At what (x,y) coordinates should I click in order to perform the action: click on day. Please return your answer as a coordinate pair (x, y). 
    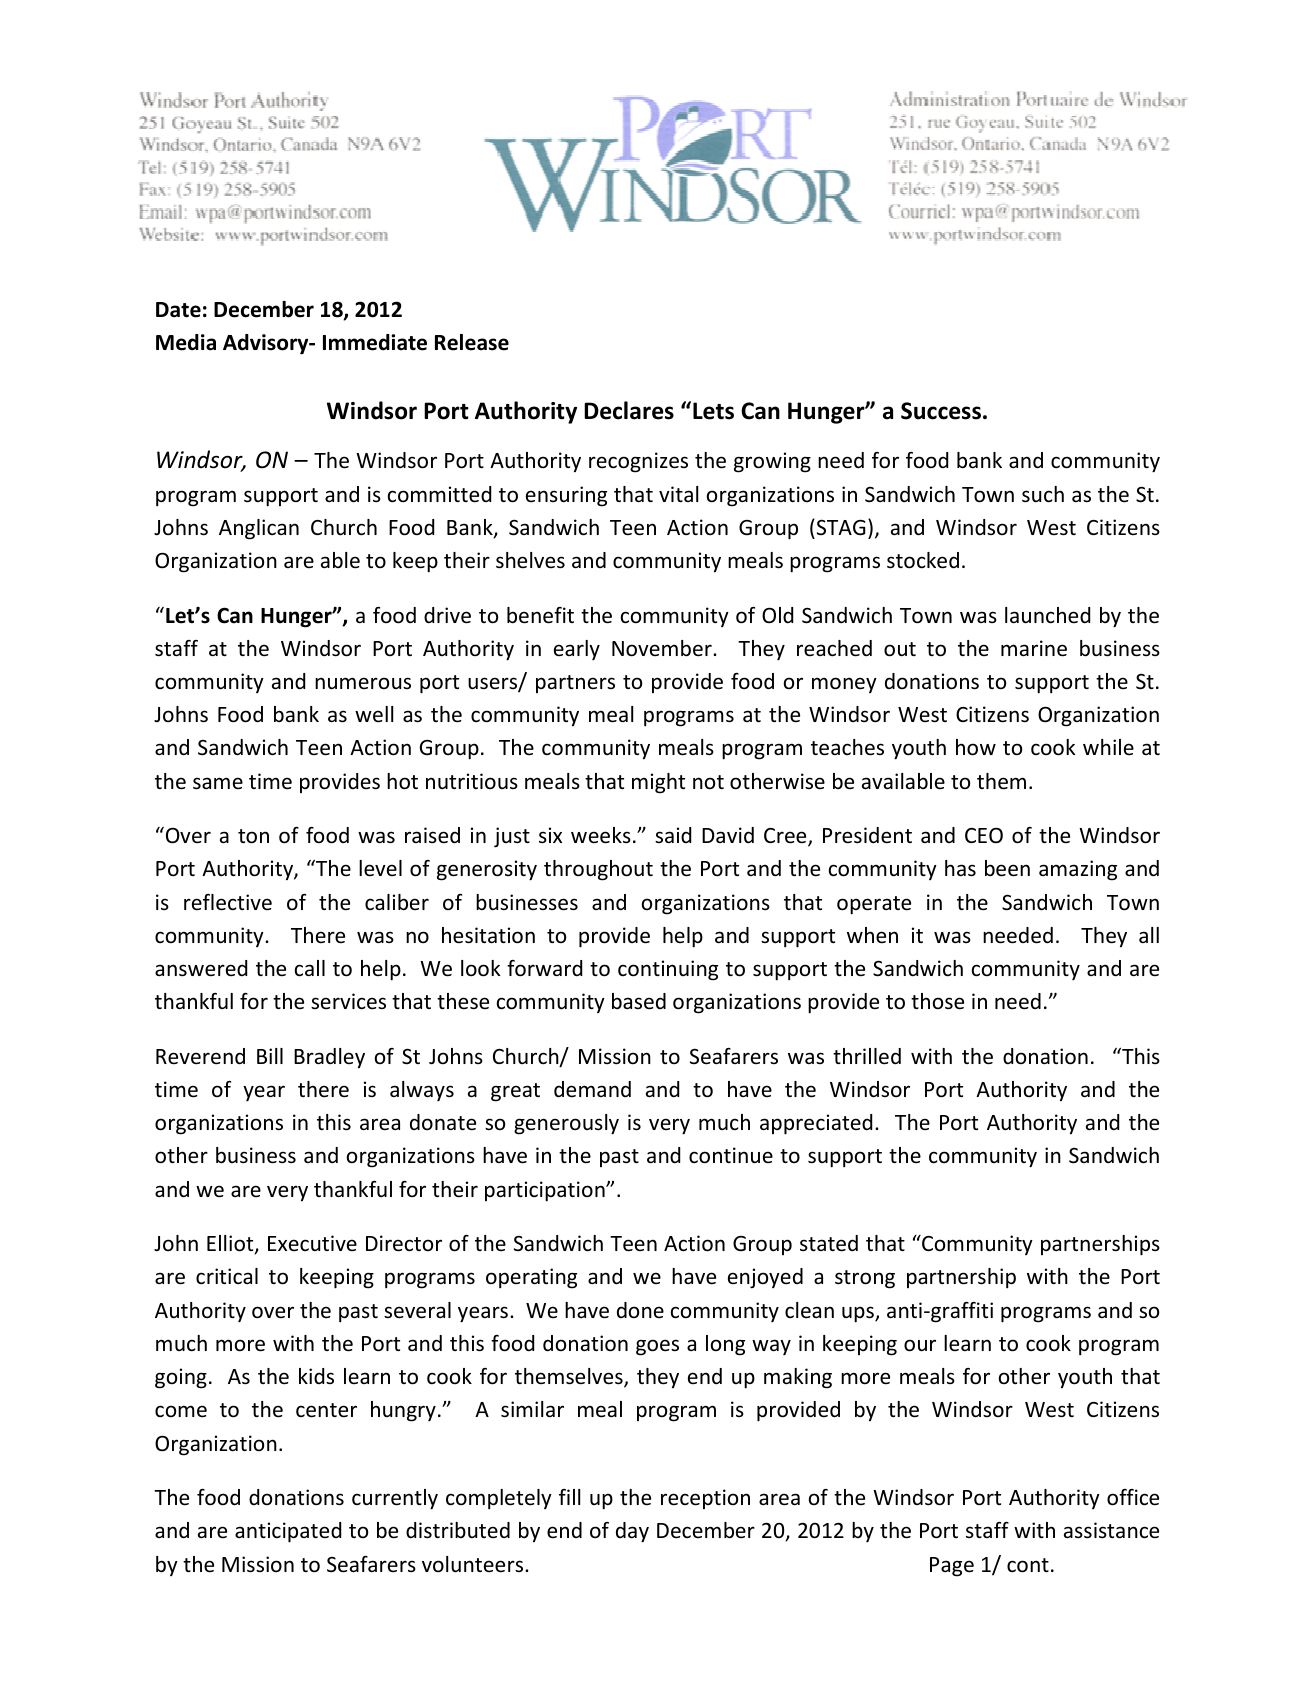
    Looking at the image, I should click on (632, 1532).
